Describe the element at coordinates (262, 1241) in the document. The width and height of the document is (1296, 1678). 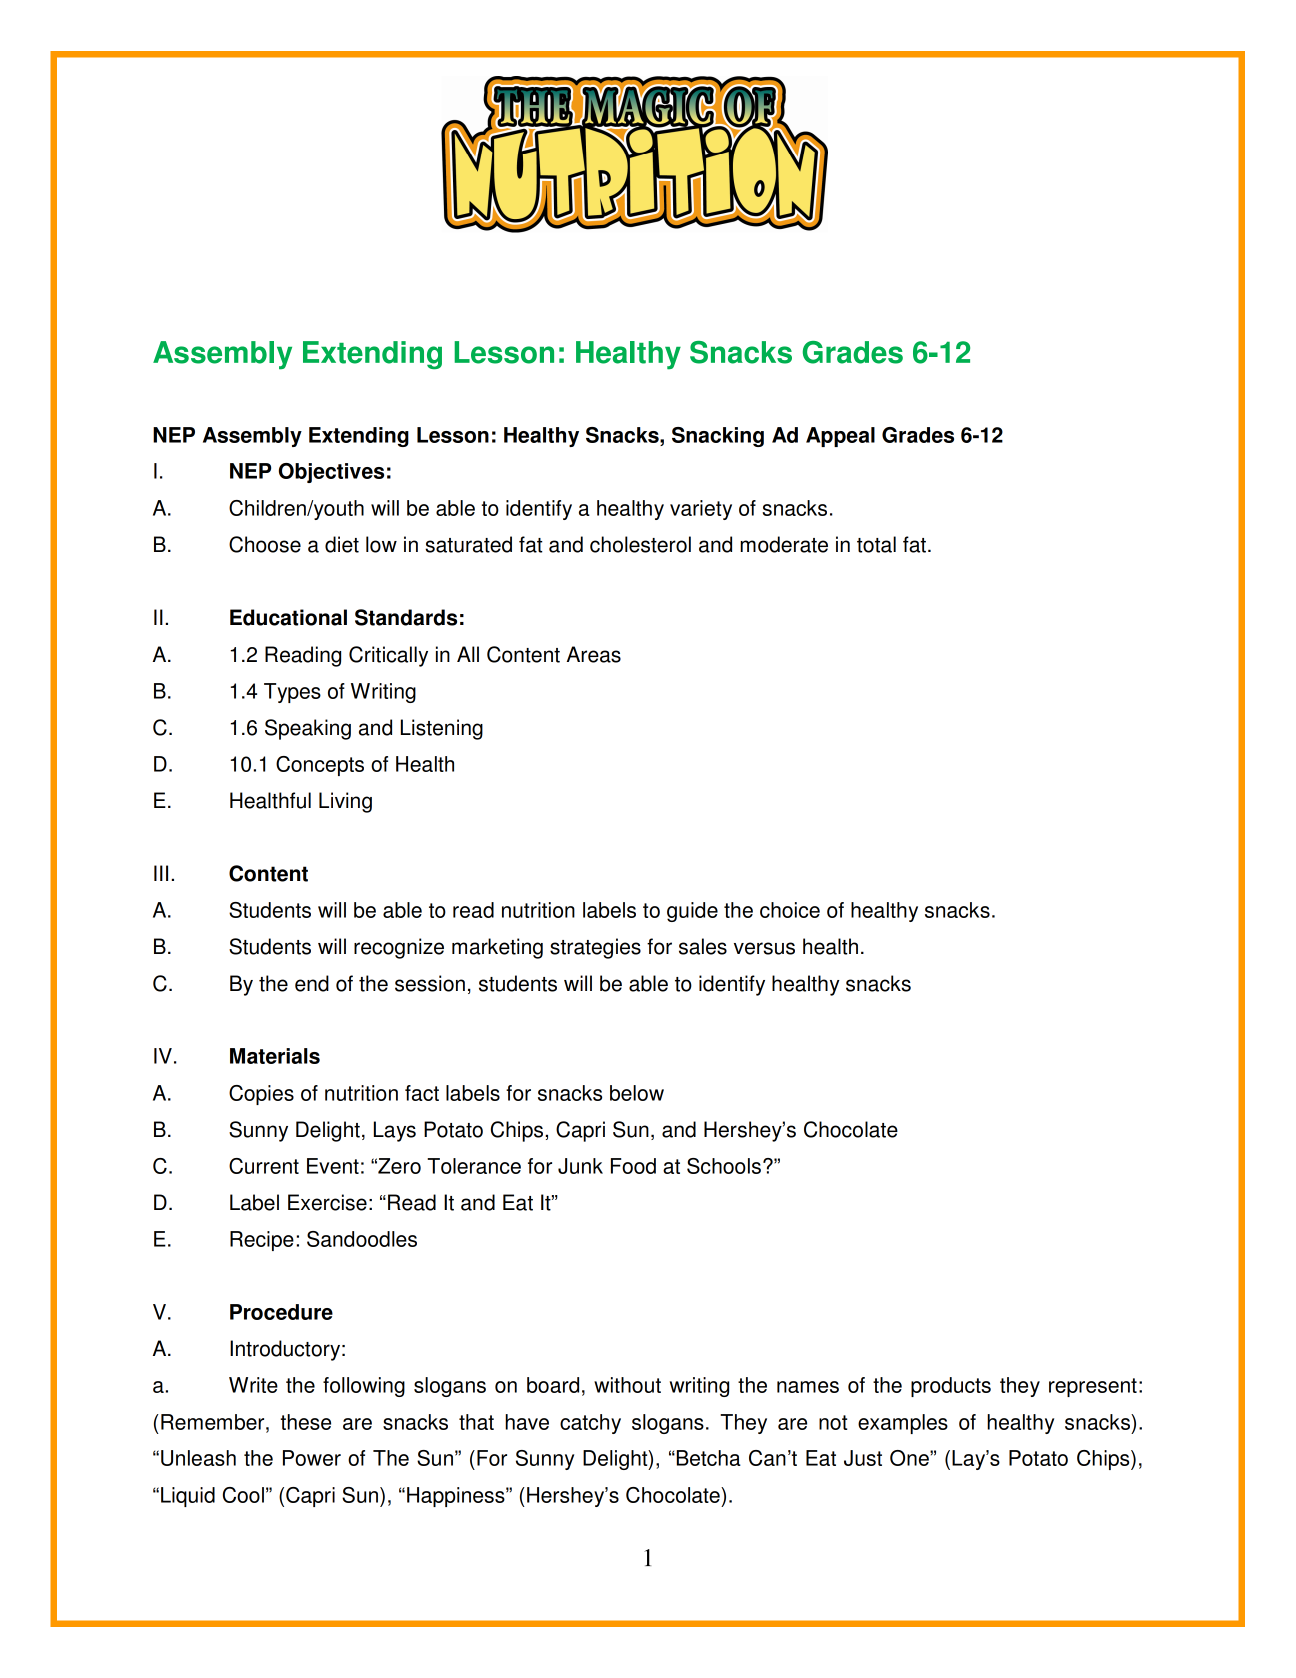
I see `Recipe` at that location.
